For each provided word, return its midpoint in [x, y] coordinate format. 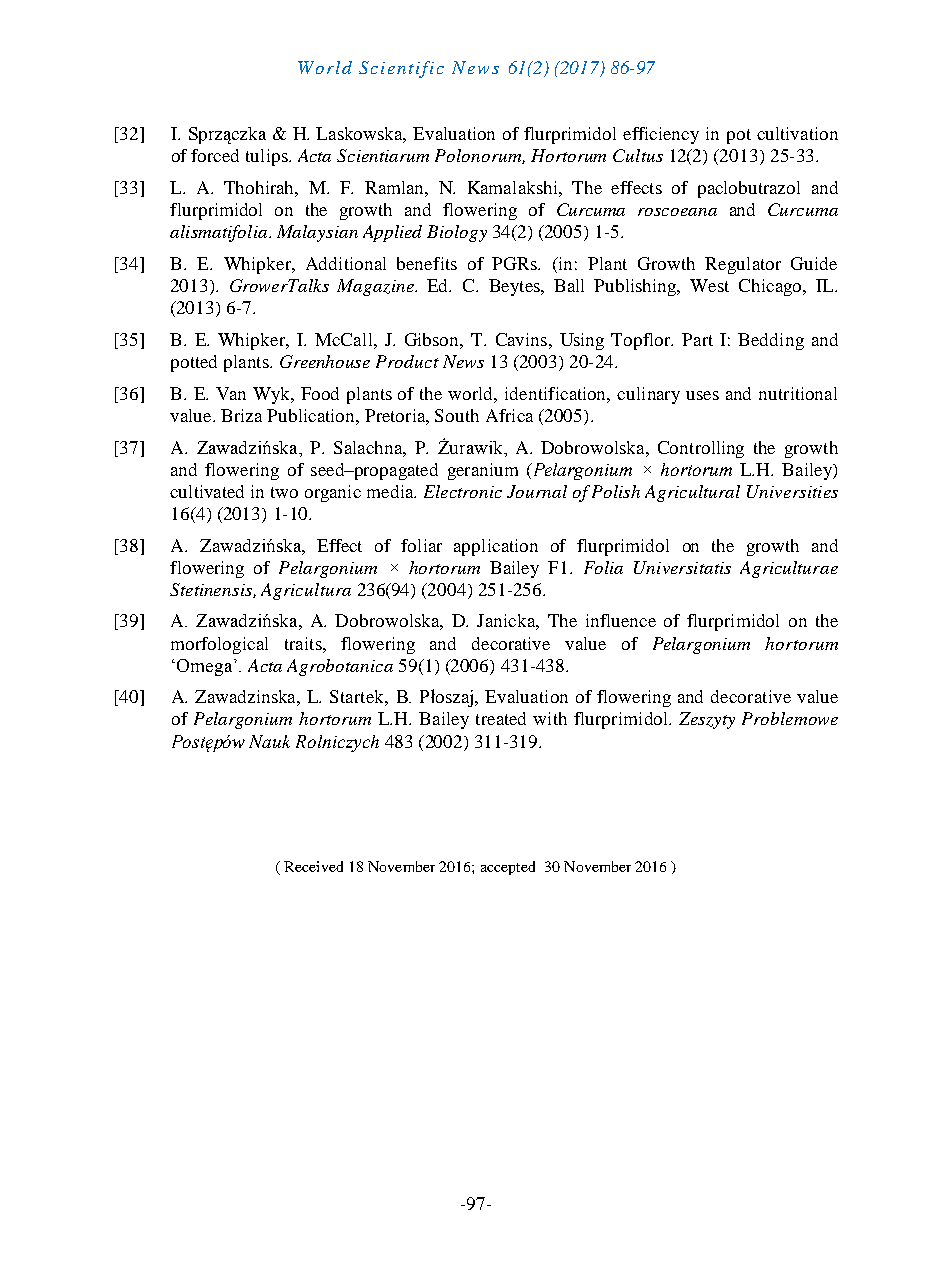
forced [215, 155]
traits [304, 643]
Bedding [771, 341]
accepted [508, 868]
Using [582, 341]
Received [313, 866]
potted [194, 363]
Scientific [401, 69]
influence [621, 620]
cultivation [797, 133]
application [496, 547]
